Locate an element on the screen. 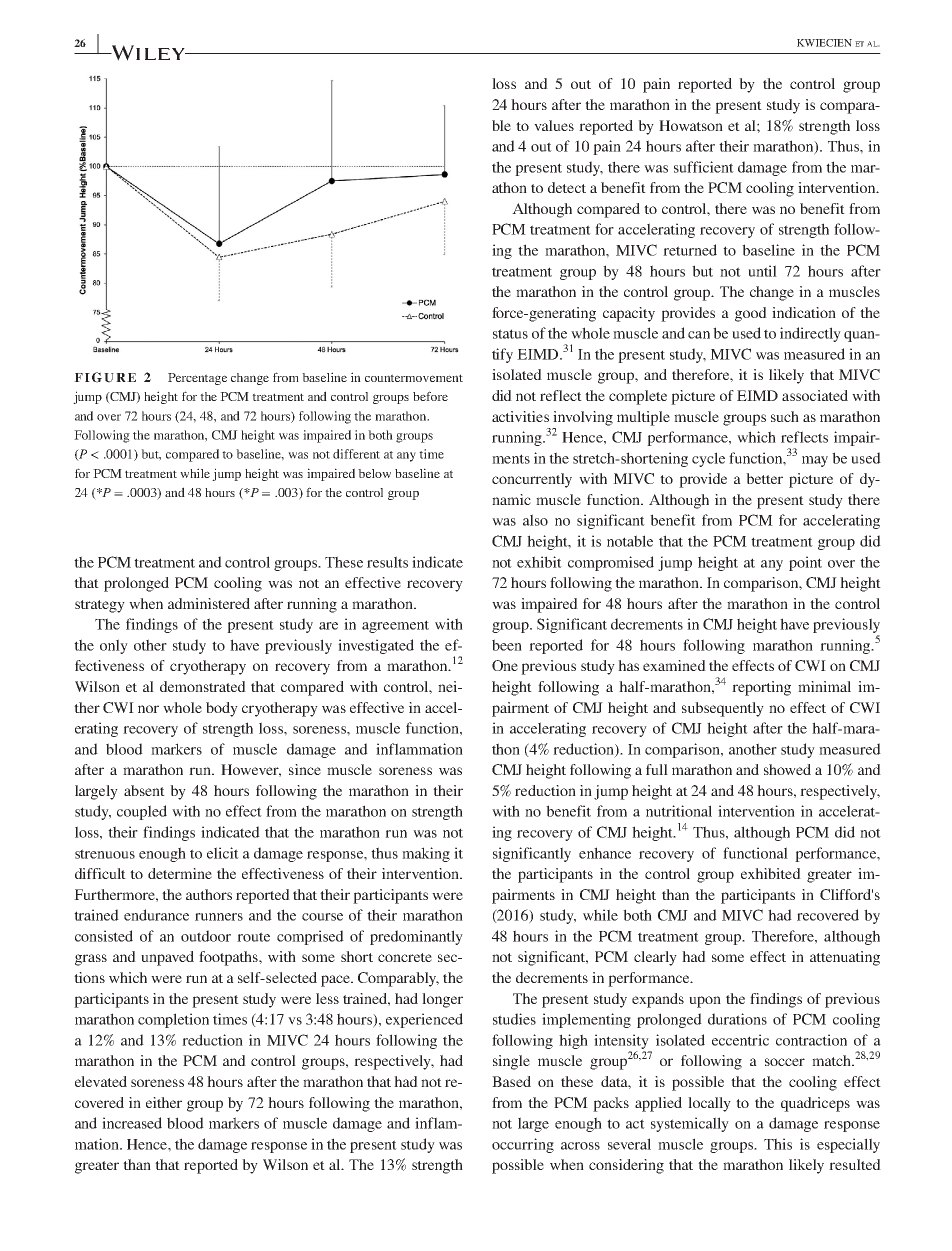  attenuating is located at coordinates (845, 958).
